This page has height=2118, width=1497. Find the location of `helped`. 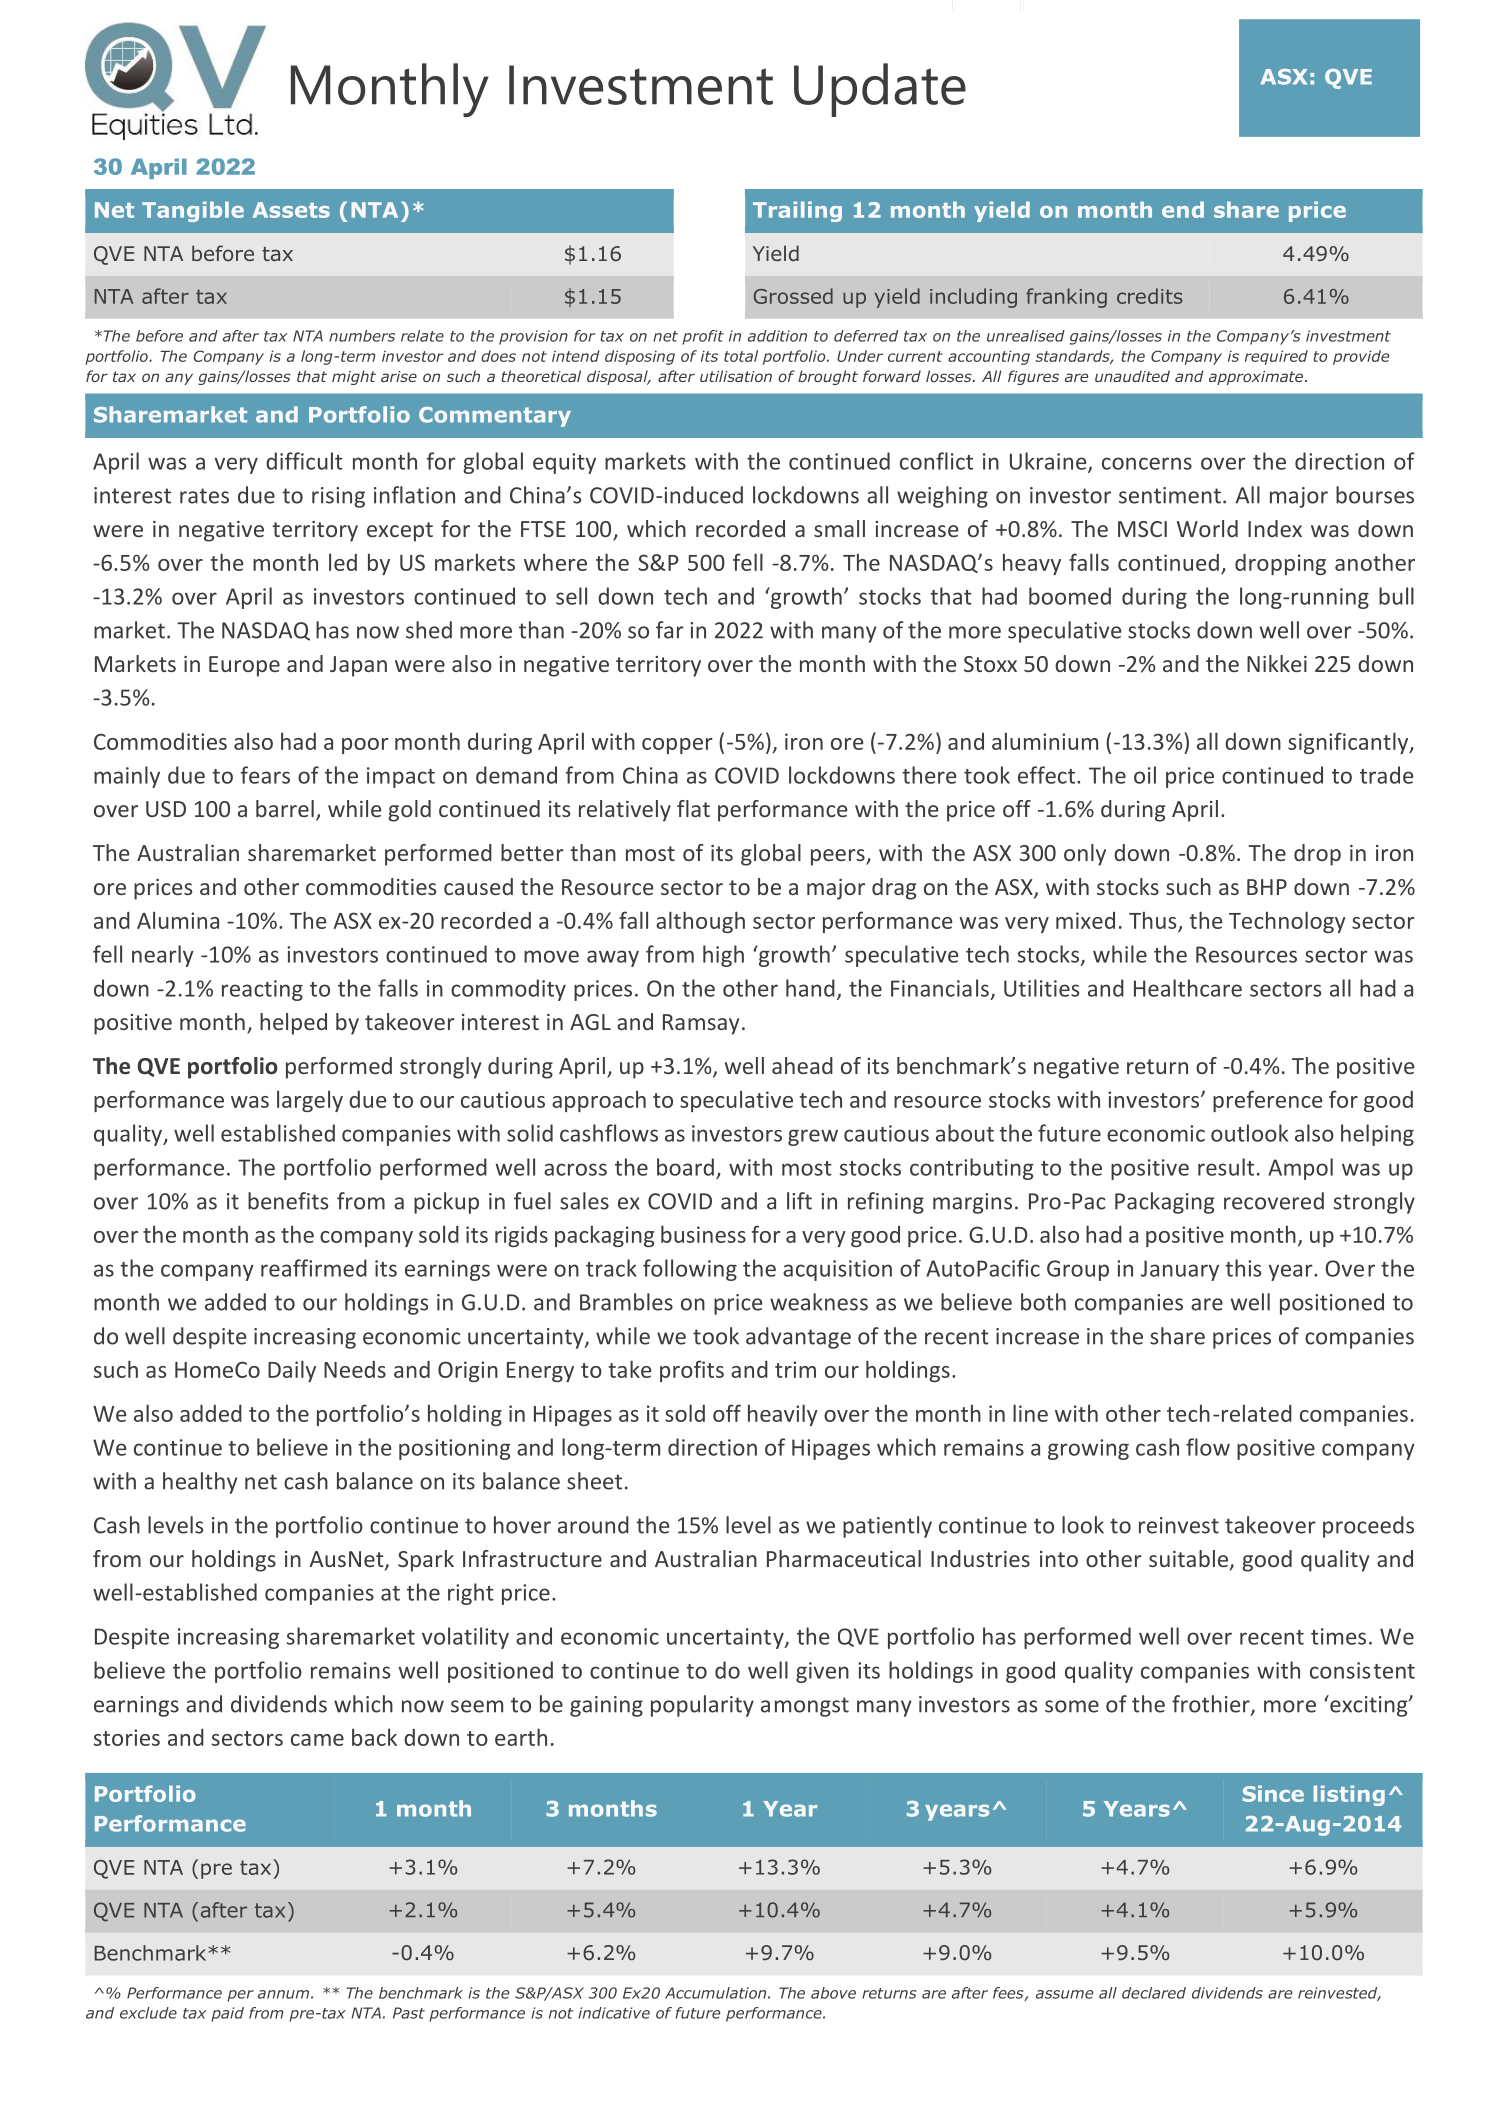

helped is located at coordinates (293, 1024).
